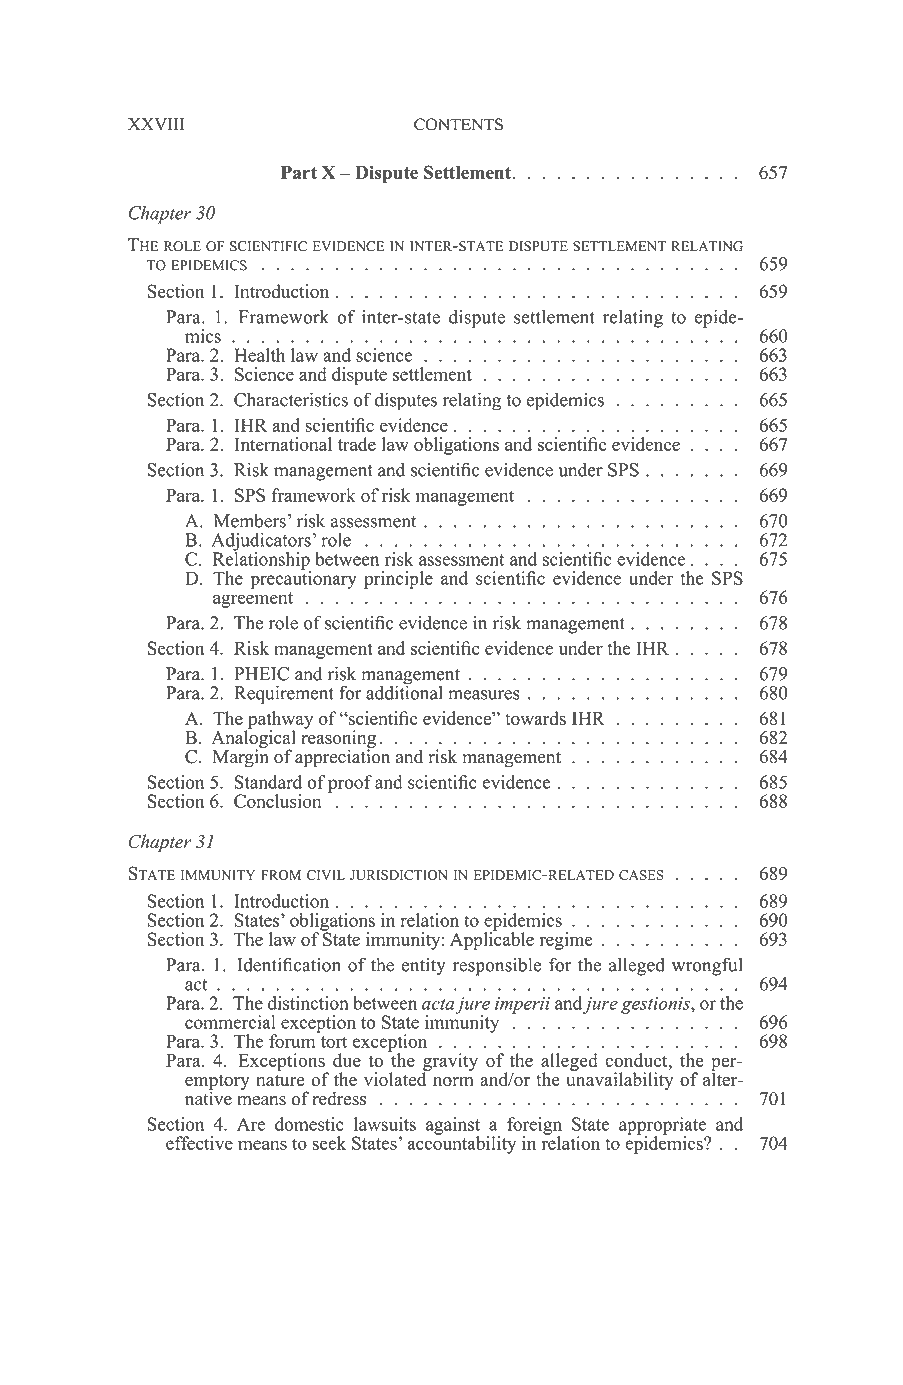 The image size is (903, 1385). I want to click on CONTENTS, so click(458, 124).
